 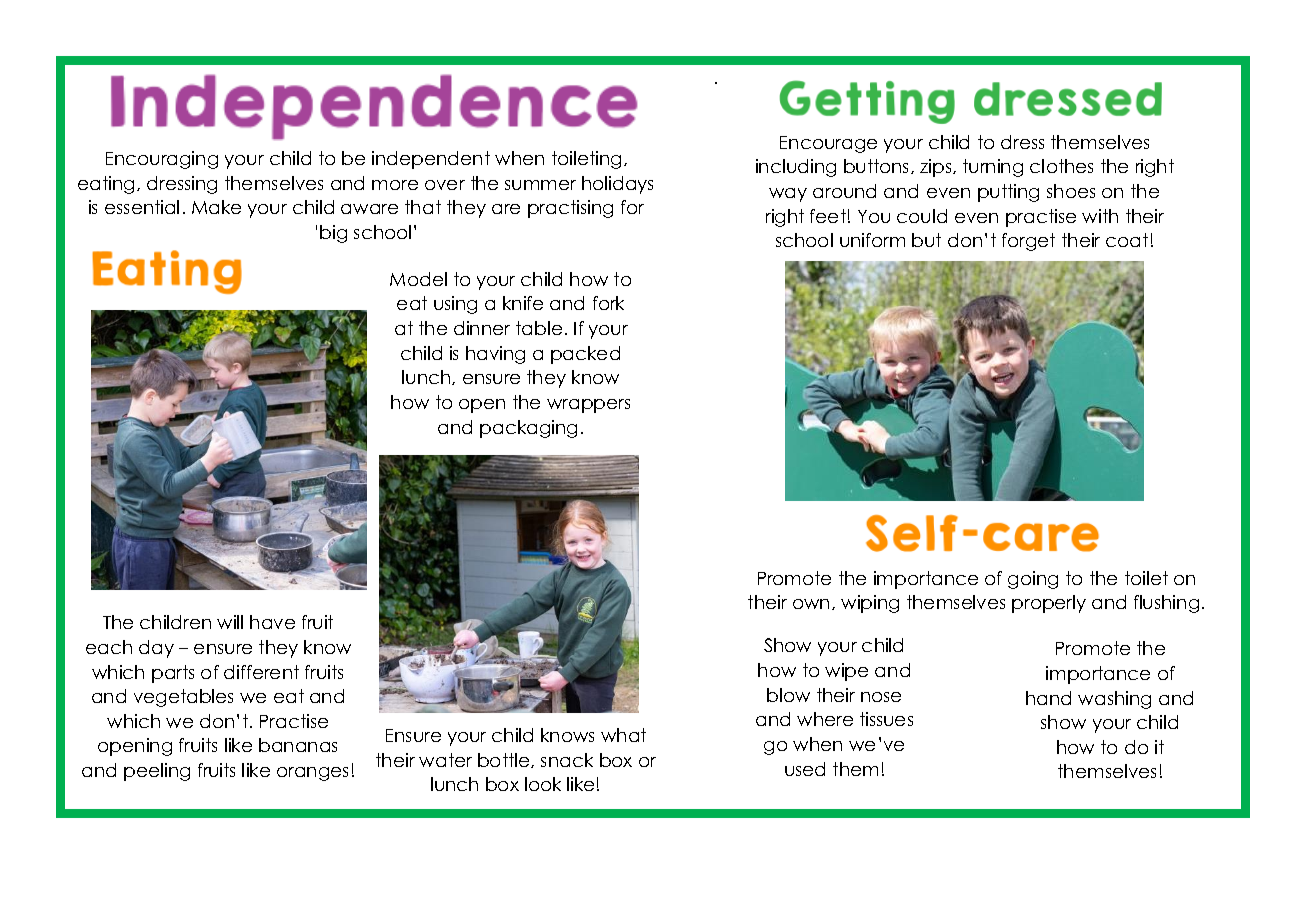 What do you see at coordinates (418, 279) in the screenshot?
I see `Model` at bounding box center [418, 279].
